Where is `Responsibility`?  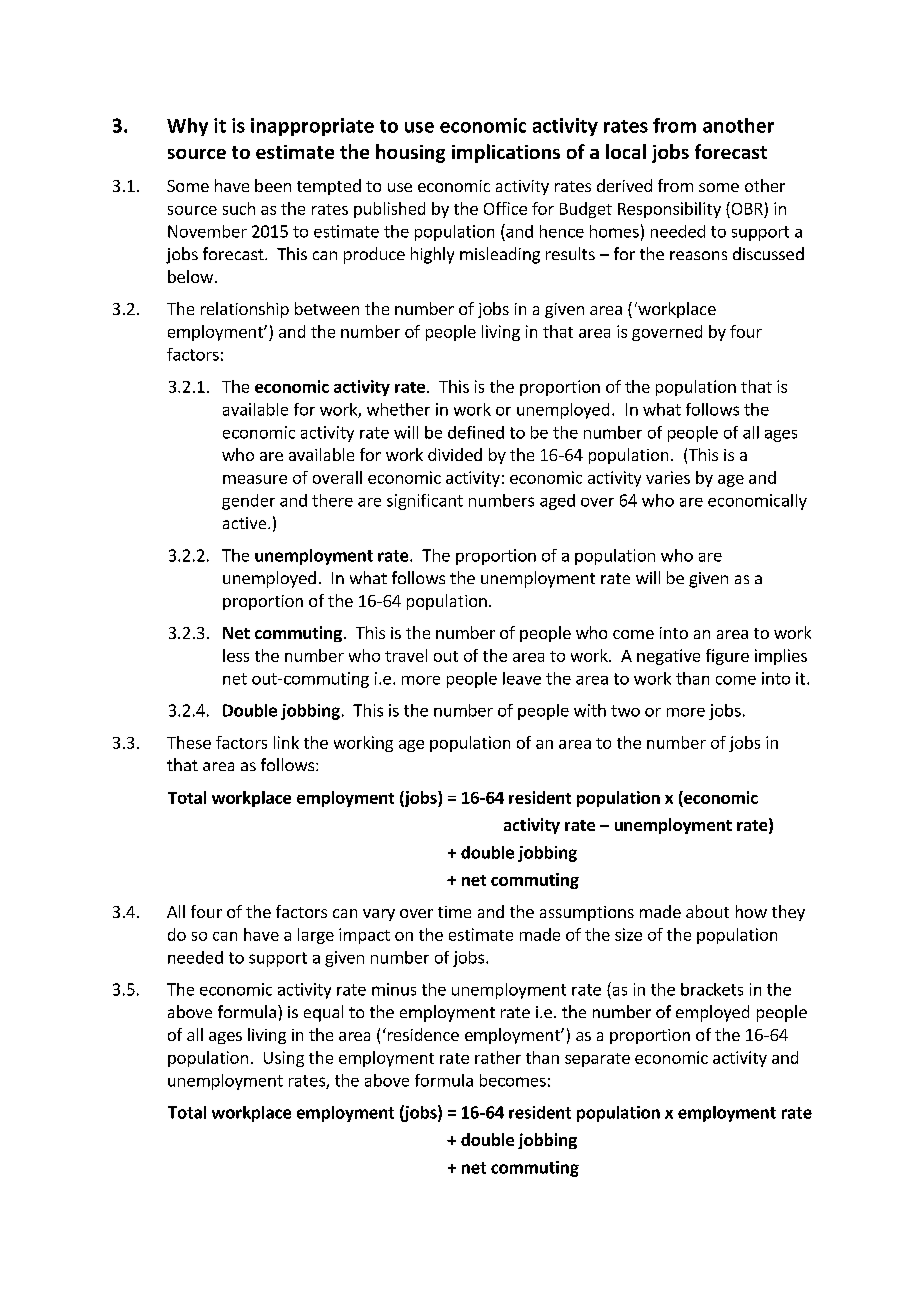 Responsibility is located at coordinates (669, 210).
